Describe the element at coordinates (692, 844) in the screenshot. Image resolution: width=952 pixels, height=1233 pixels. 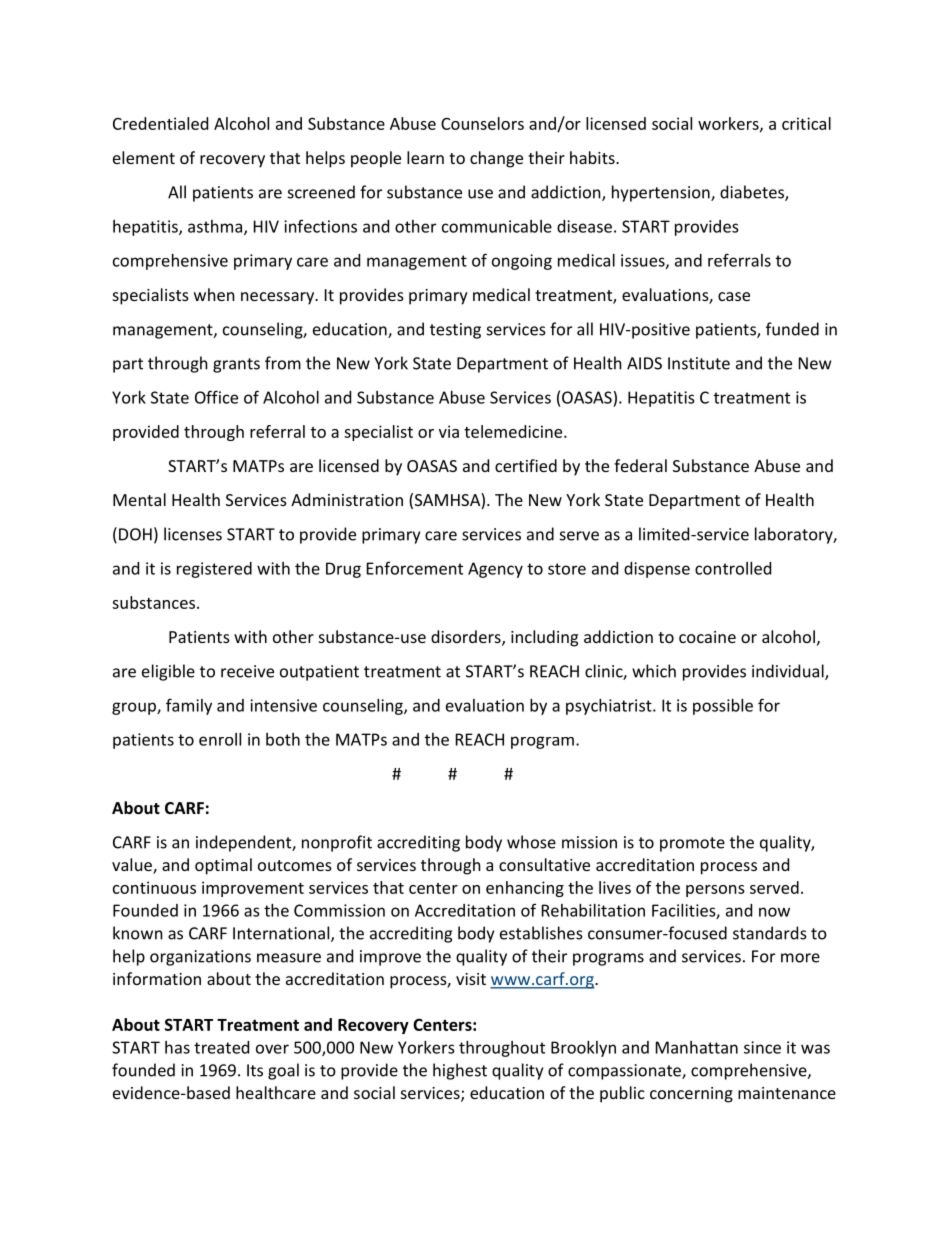
I see `promote` at that location.
